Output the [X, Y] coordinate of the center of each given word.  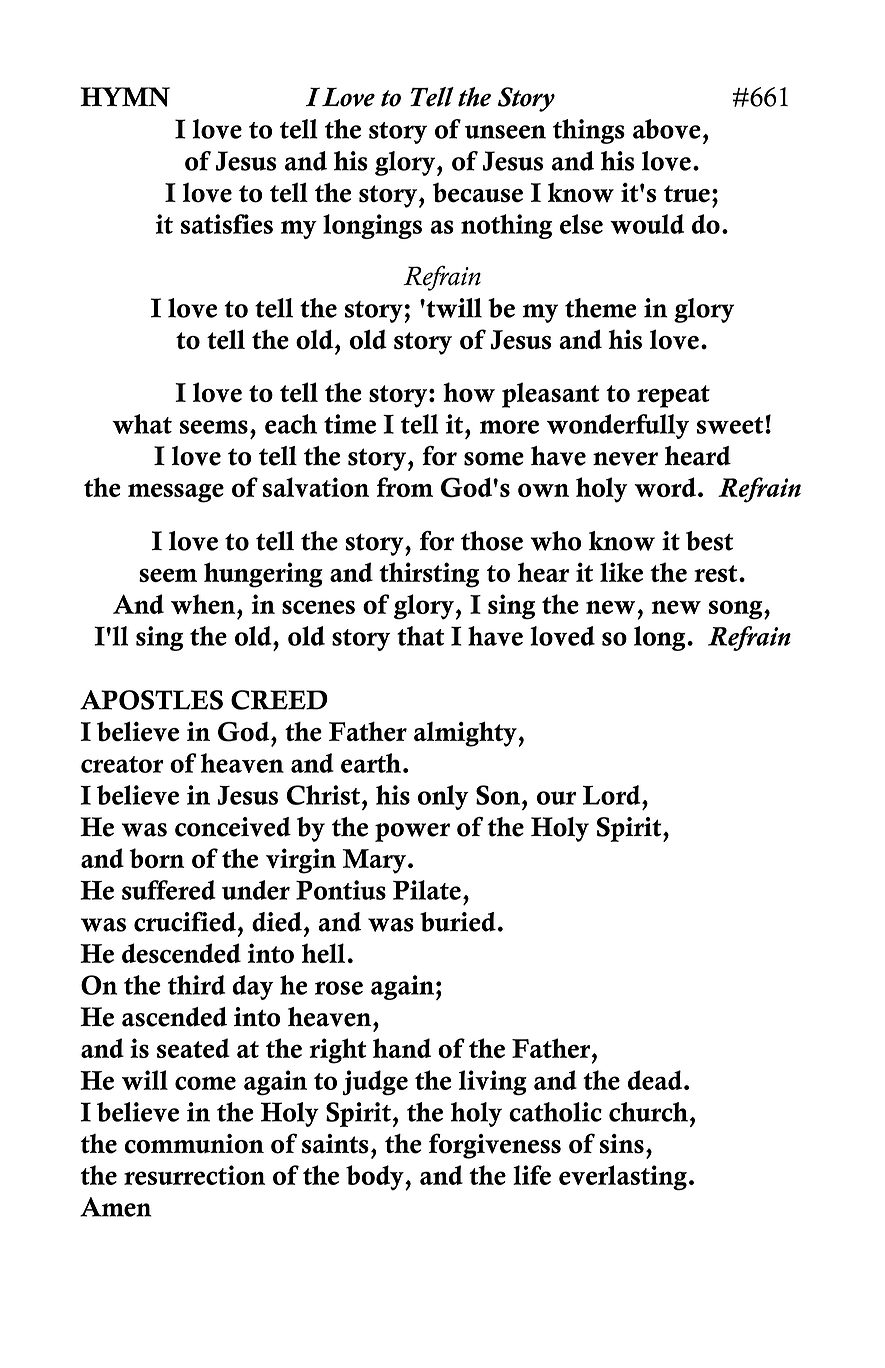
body [376, 1177]
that [421, 636]
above [667, 129]
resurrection [194, 1175]
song [737, 610]
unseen [505, 132]
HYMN [125, 97]
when [204, 604]
